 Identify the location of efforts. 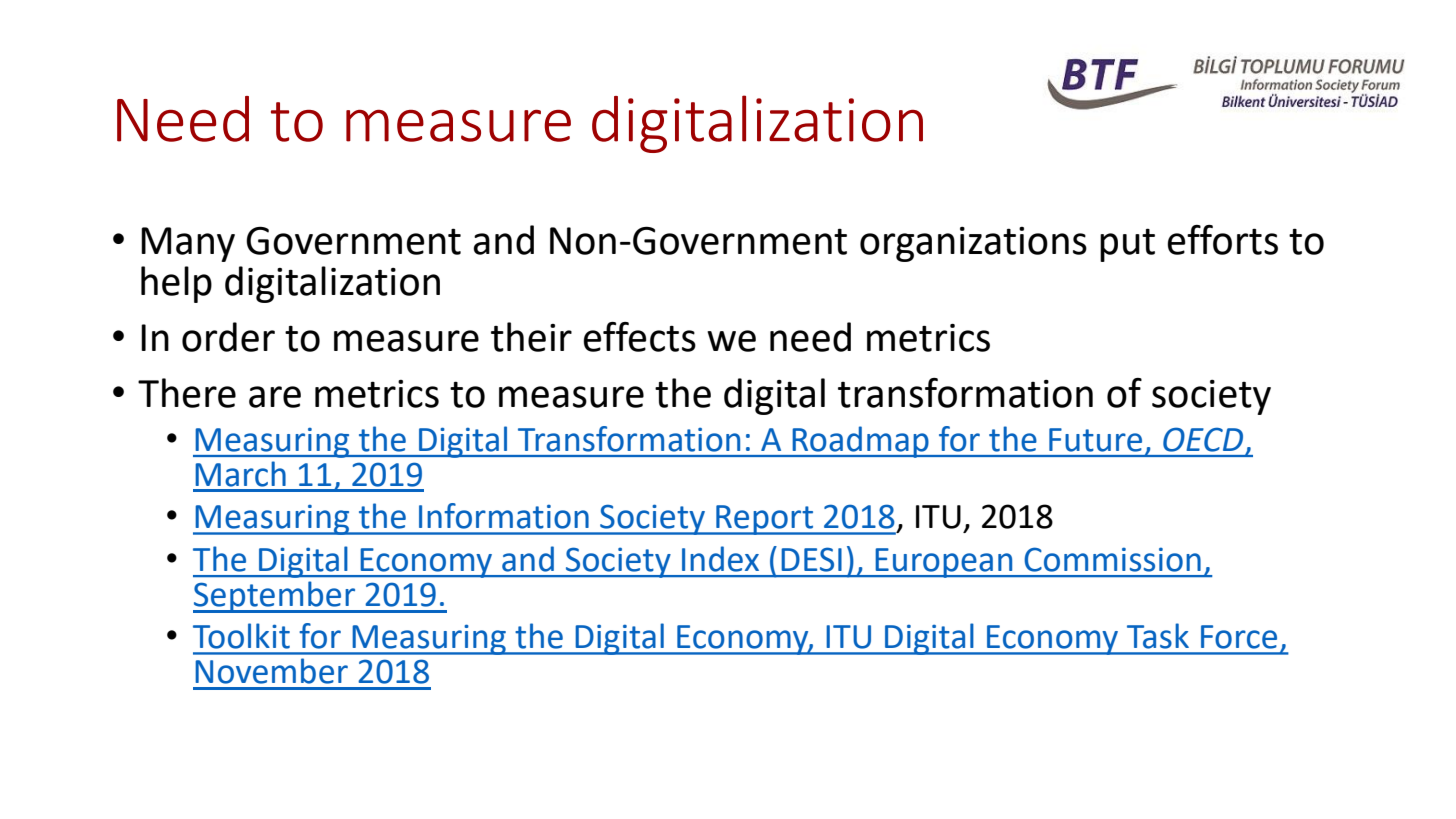
(1222, 240).
